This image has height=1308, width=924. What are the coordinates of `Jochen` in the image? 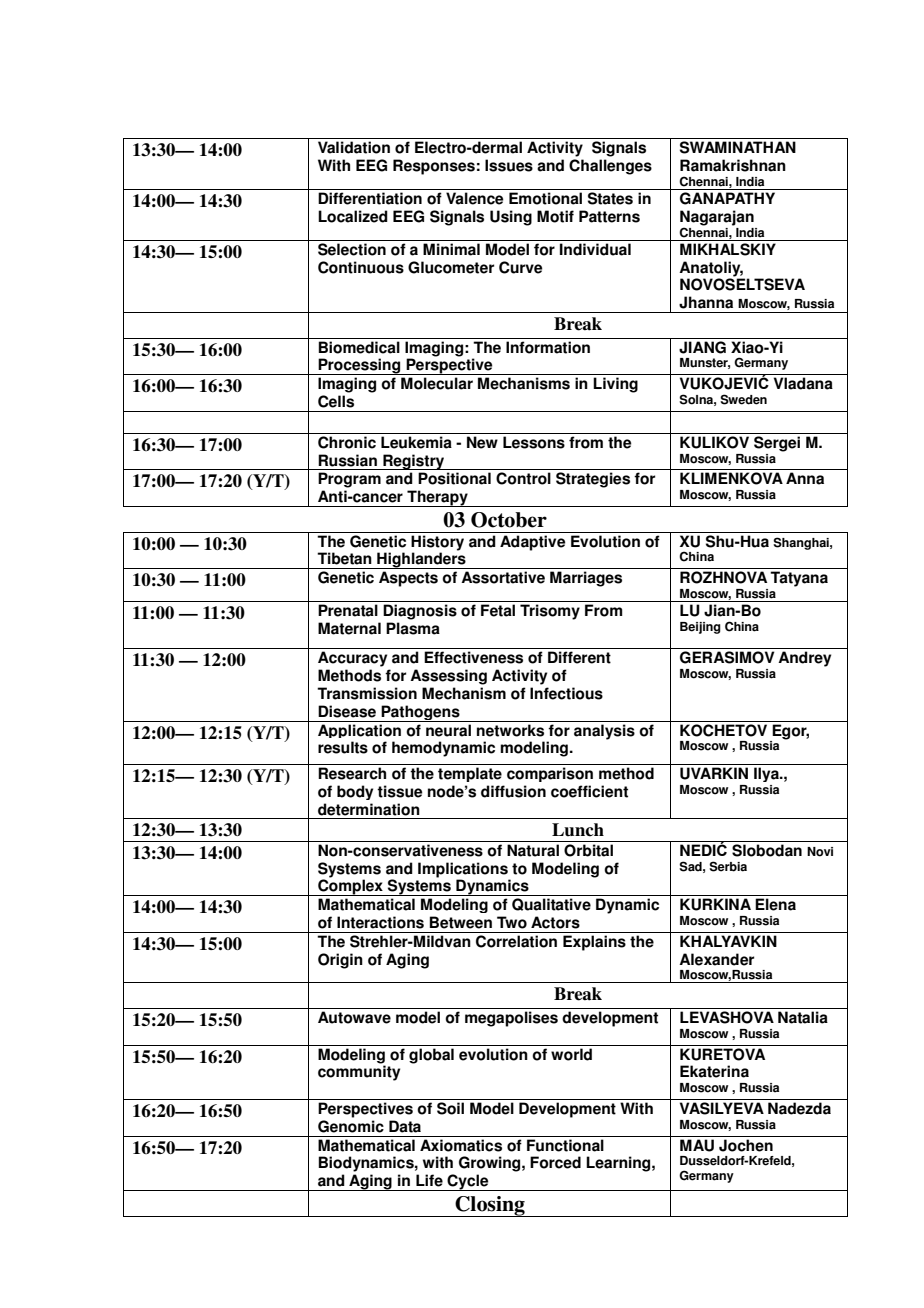 It's located at (746, 1145).
